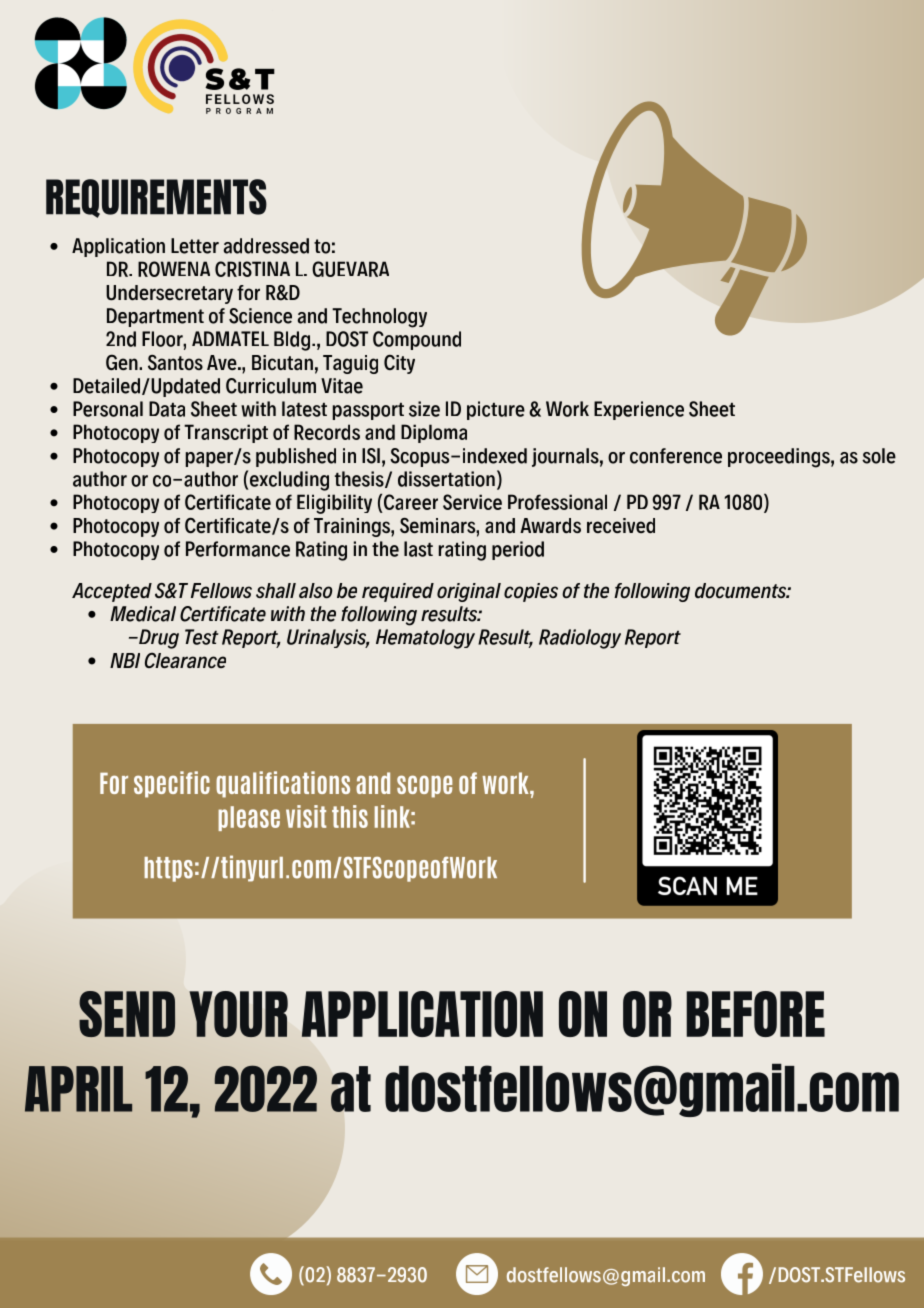 The width and height of the screenshot is (924, 1308). I want to click on Letter, so click(195, 246).
